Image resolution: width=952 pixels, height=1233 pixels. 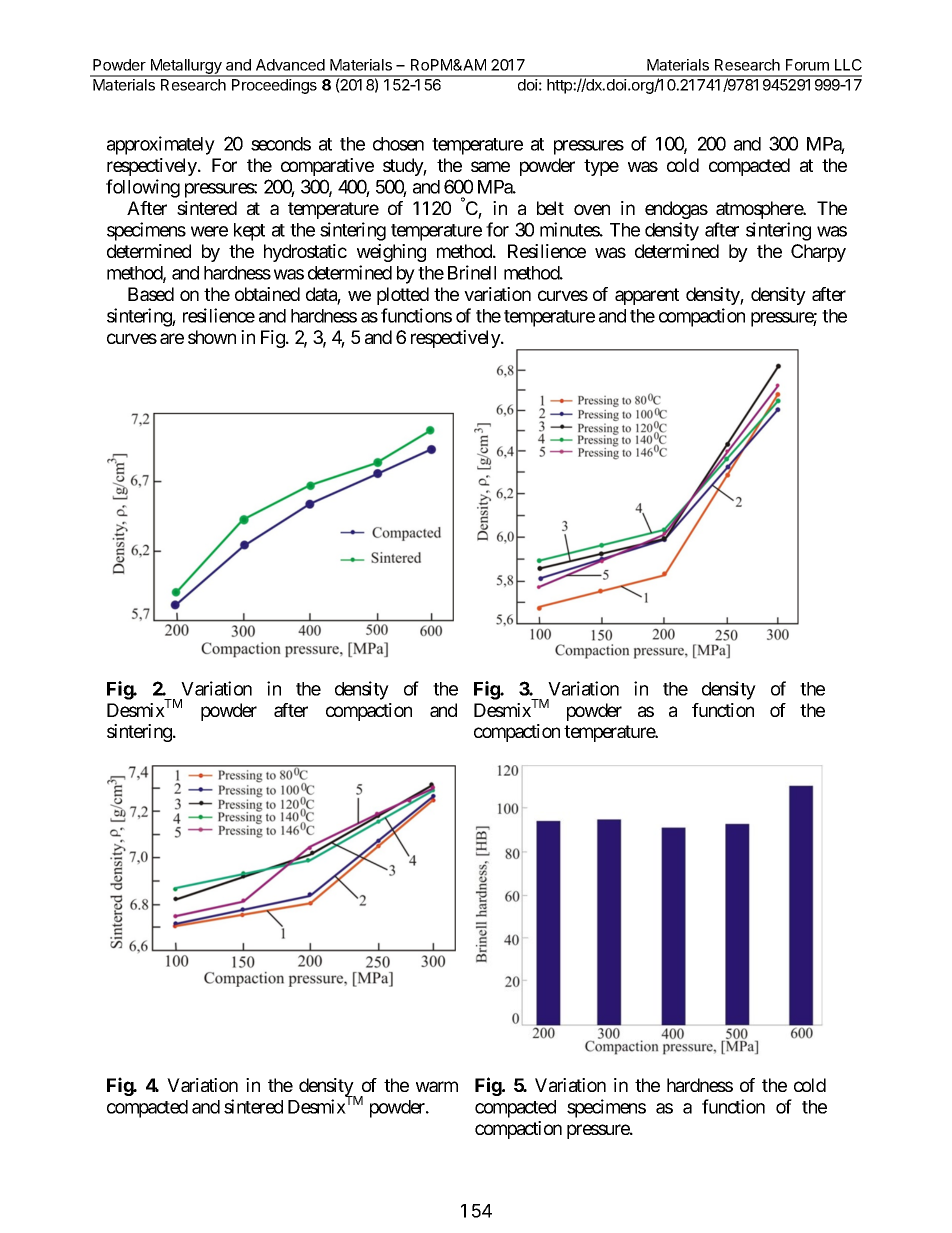 I want to click on apparent, so click(x=647, y=296).
